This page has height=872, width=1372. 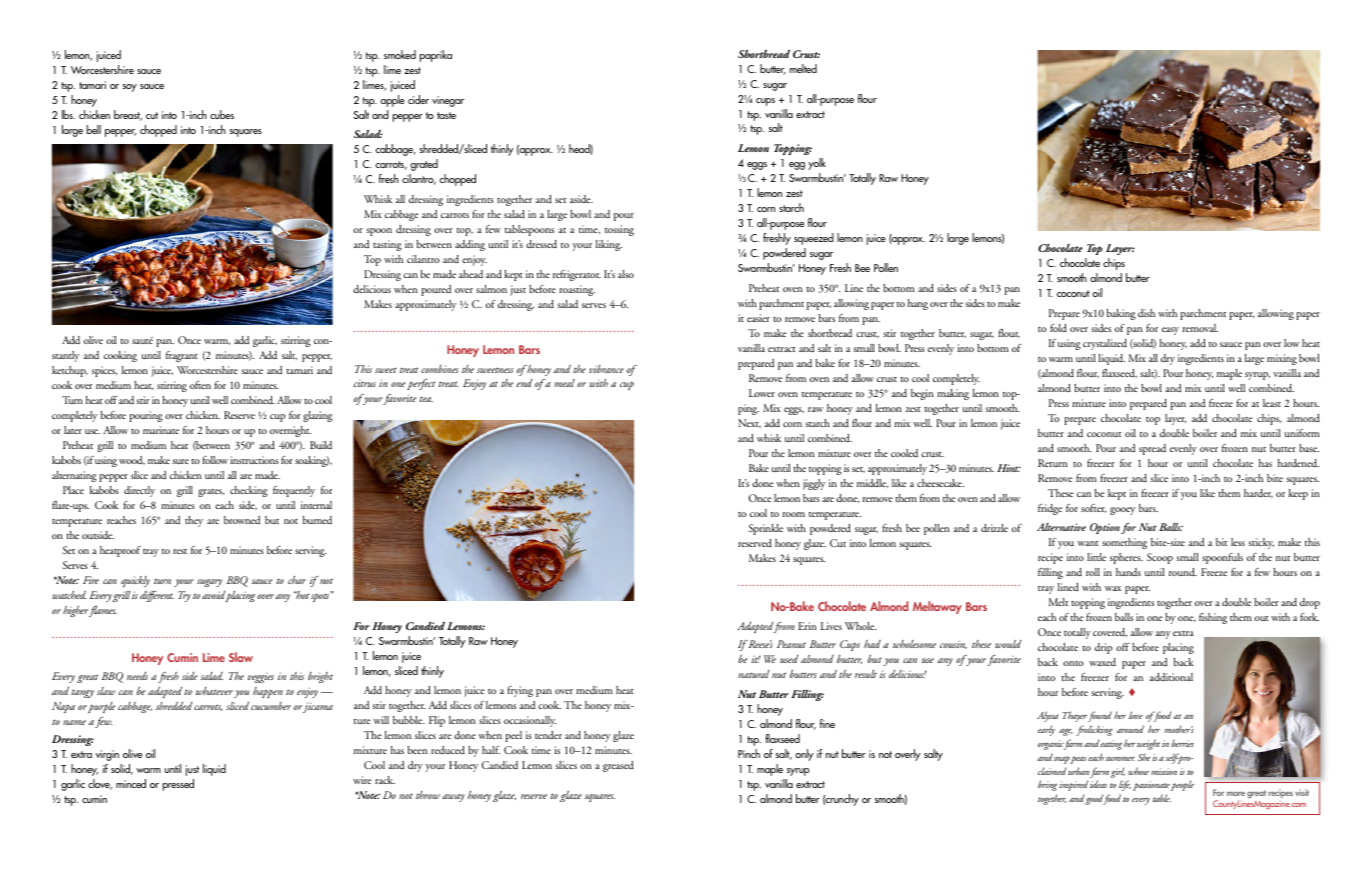 I want to click on Lower, so click(x=762, y=393).
